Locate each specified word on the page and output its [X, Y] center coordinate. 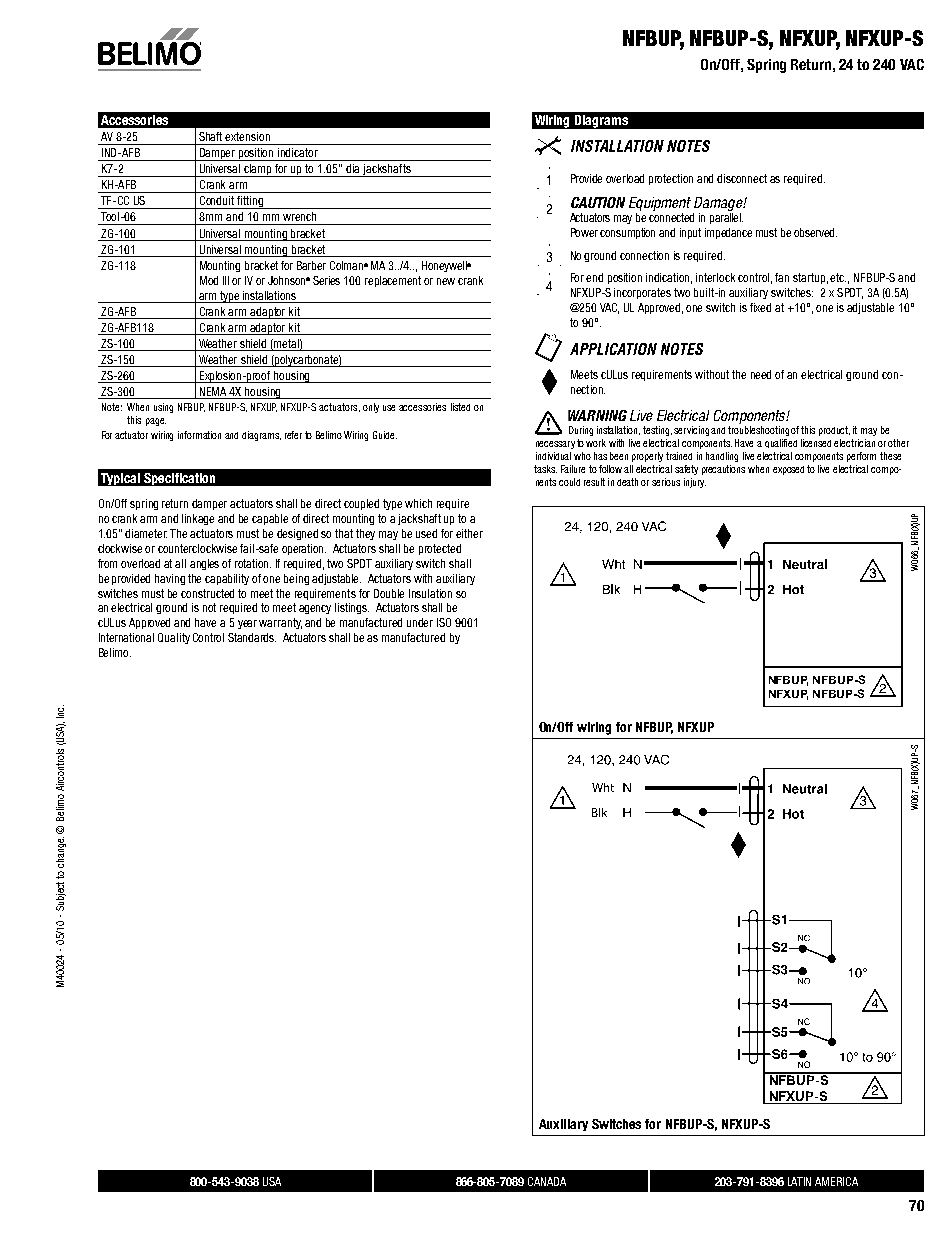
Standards [252, 637]
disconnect [742, 178]
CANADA [547, 1181]
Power [584, 232]
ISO [444, 622]
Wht [603, 787]
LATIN [799, 1181]
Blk [599, 812]
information [199, 435]
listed [460, 407]
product [834, 431]
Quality [174, 638]
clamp [258, 170]
